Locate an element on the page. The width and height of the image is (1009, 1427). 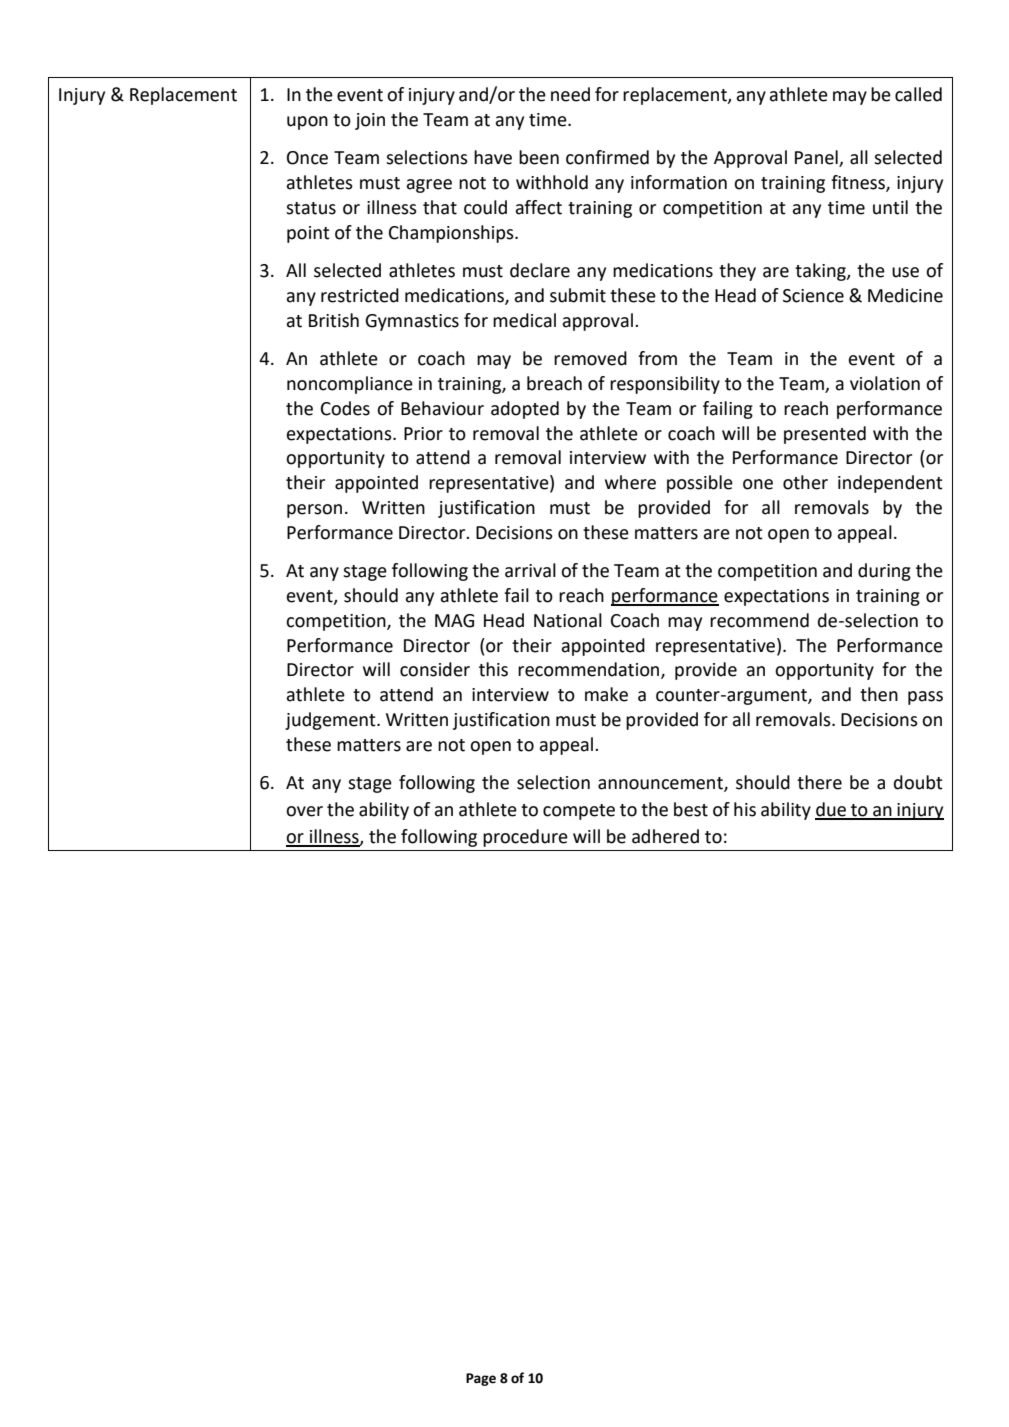
there is located at coordinates (819, 782).
